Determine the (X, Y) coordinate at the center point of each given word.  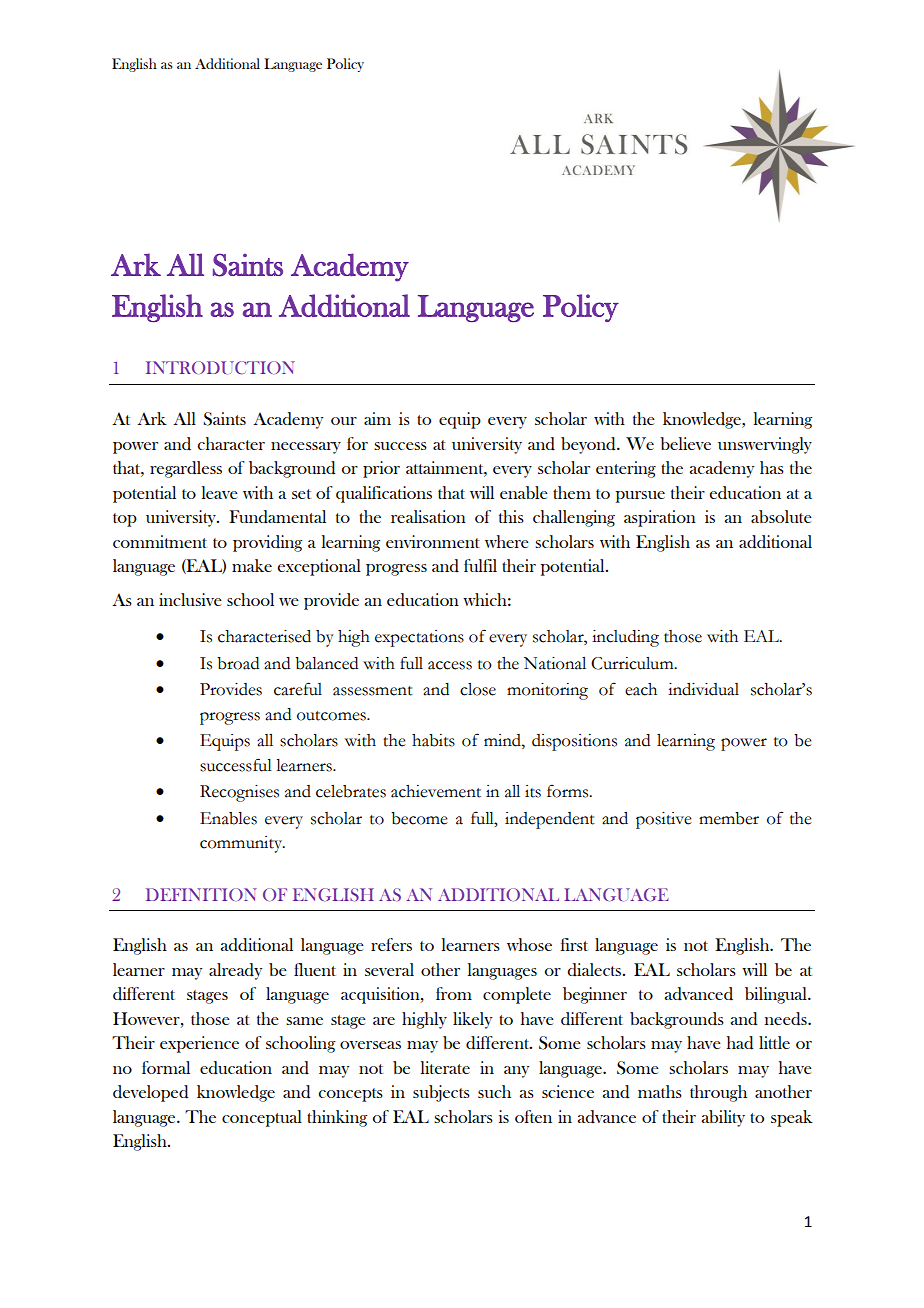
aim (377, 418)
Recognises (239, 793)
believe (685, 443)
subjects (441, 1093)
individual (703, 689)
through (718, 1093)
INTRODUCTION (220, 367)
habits (433, 740)
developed (151, 1093)
